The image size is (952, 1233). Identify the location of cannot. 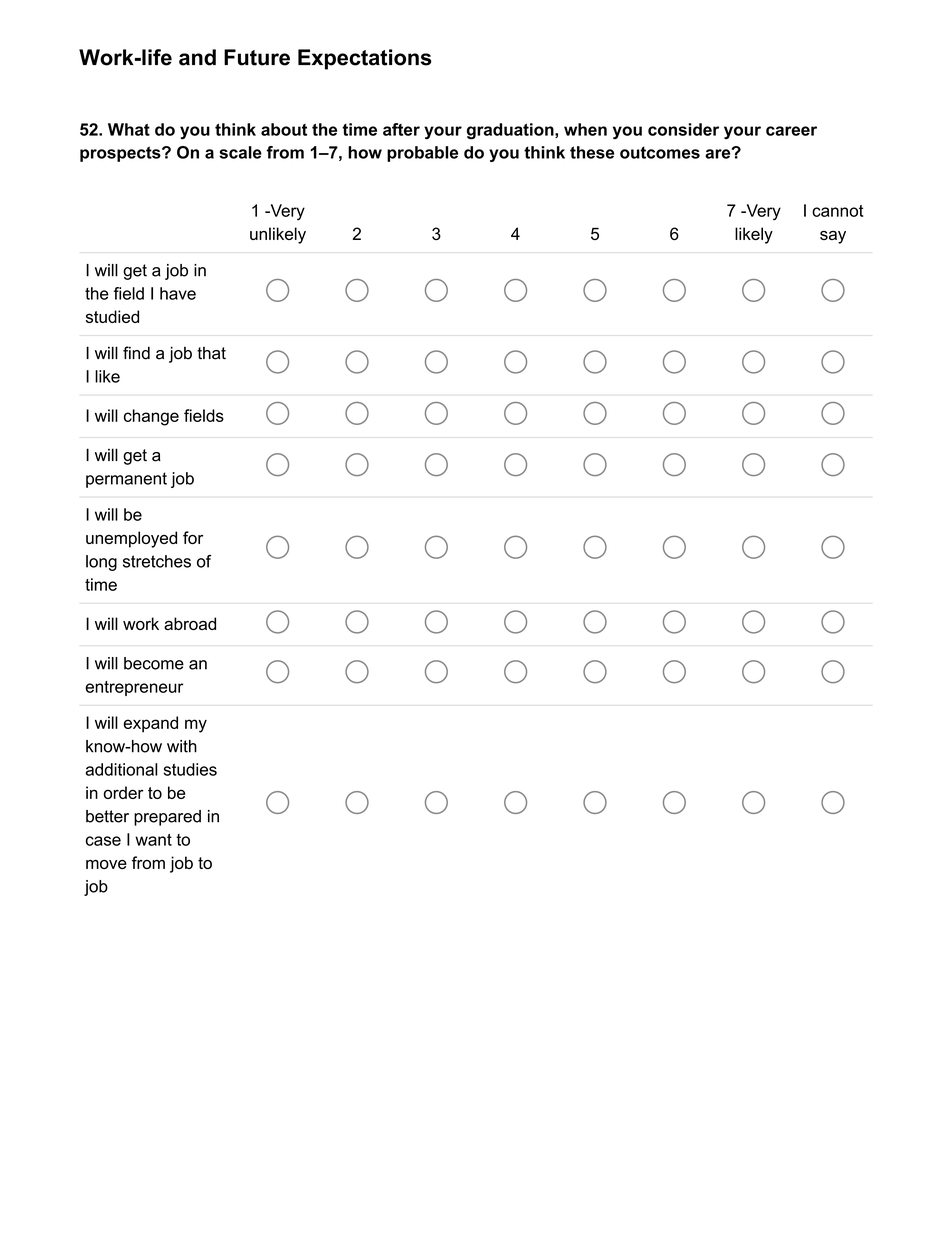
(837, 211).
